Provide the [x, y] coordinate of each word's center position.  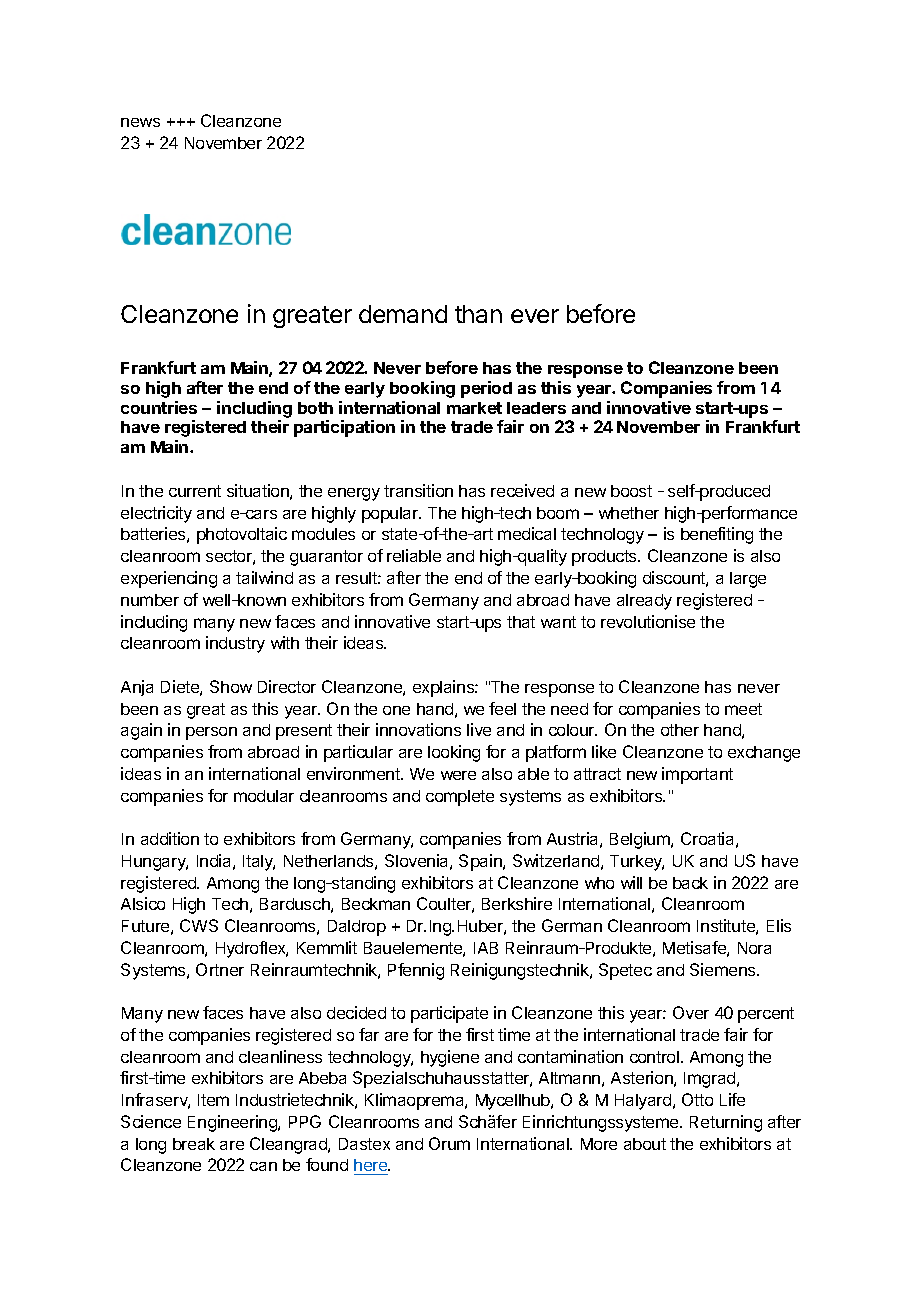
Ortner [220, 969]
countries [159, 407]
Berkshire [517, 903]
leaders [536, 408]
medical [527, 533]
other [680, 730]
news [140, 122]
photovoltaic [242, 535]
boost [631, 491]
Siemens [724, 969]
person [211, 733]
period [486, 389]
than [478, 314]
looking [454, 753]
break [194, 1144]
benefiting [717, 535]
